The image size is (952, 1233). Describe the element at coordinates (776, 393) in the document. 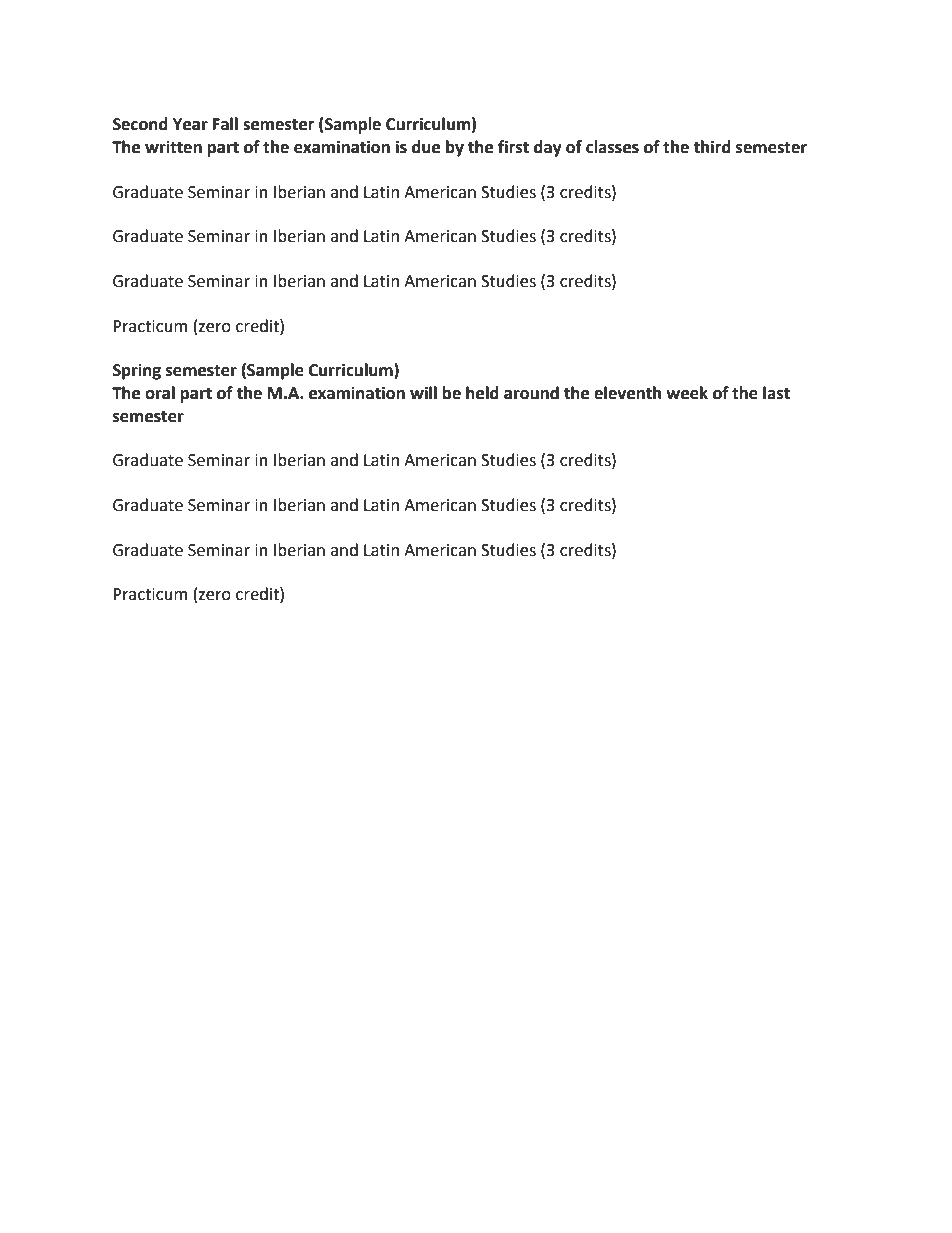

I see `last` at that location.
